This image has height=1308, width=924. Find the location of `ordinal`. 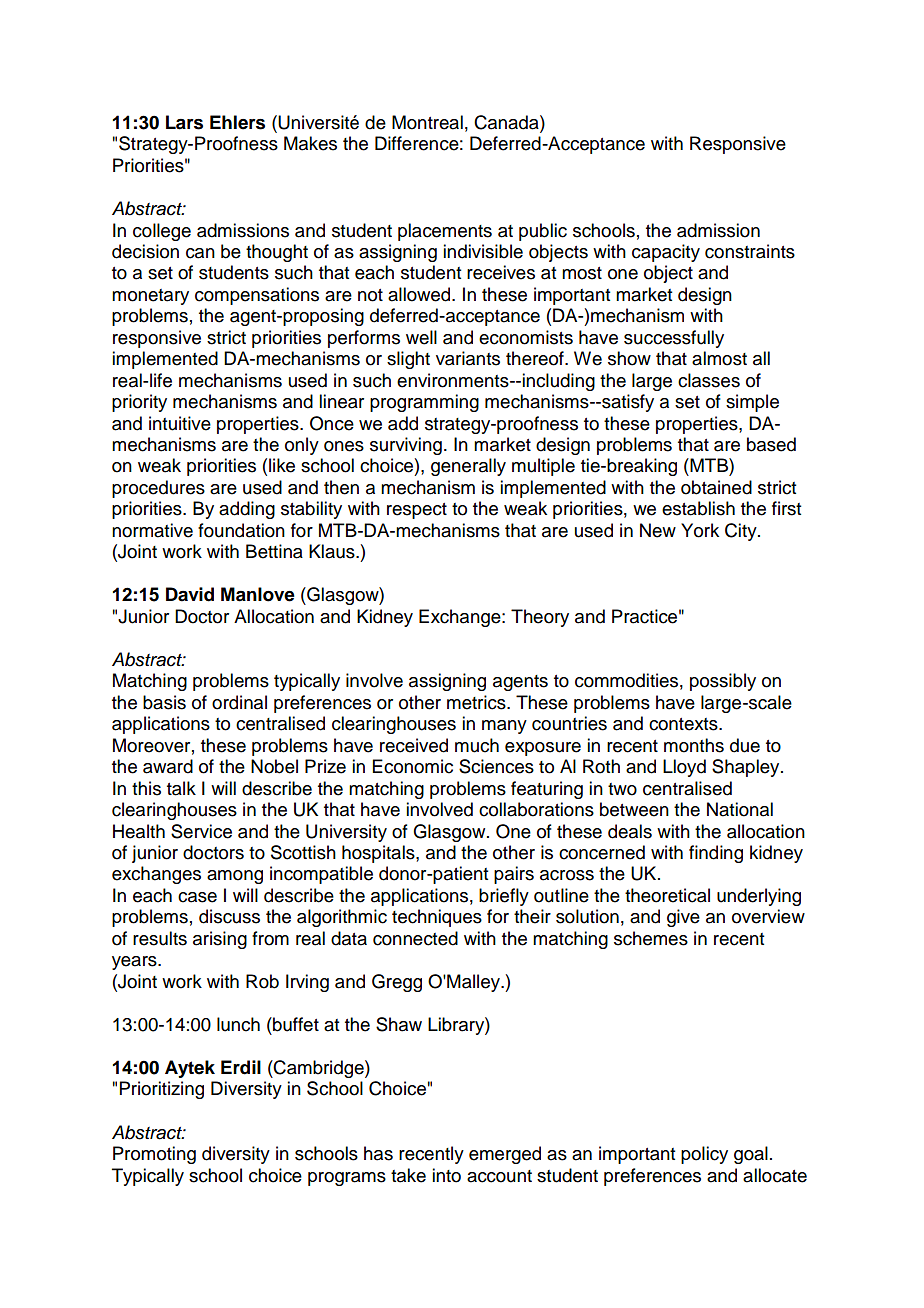

ordinal is located at coordinates (239, 702).
